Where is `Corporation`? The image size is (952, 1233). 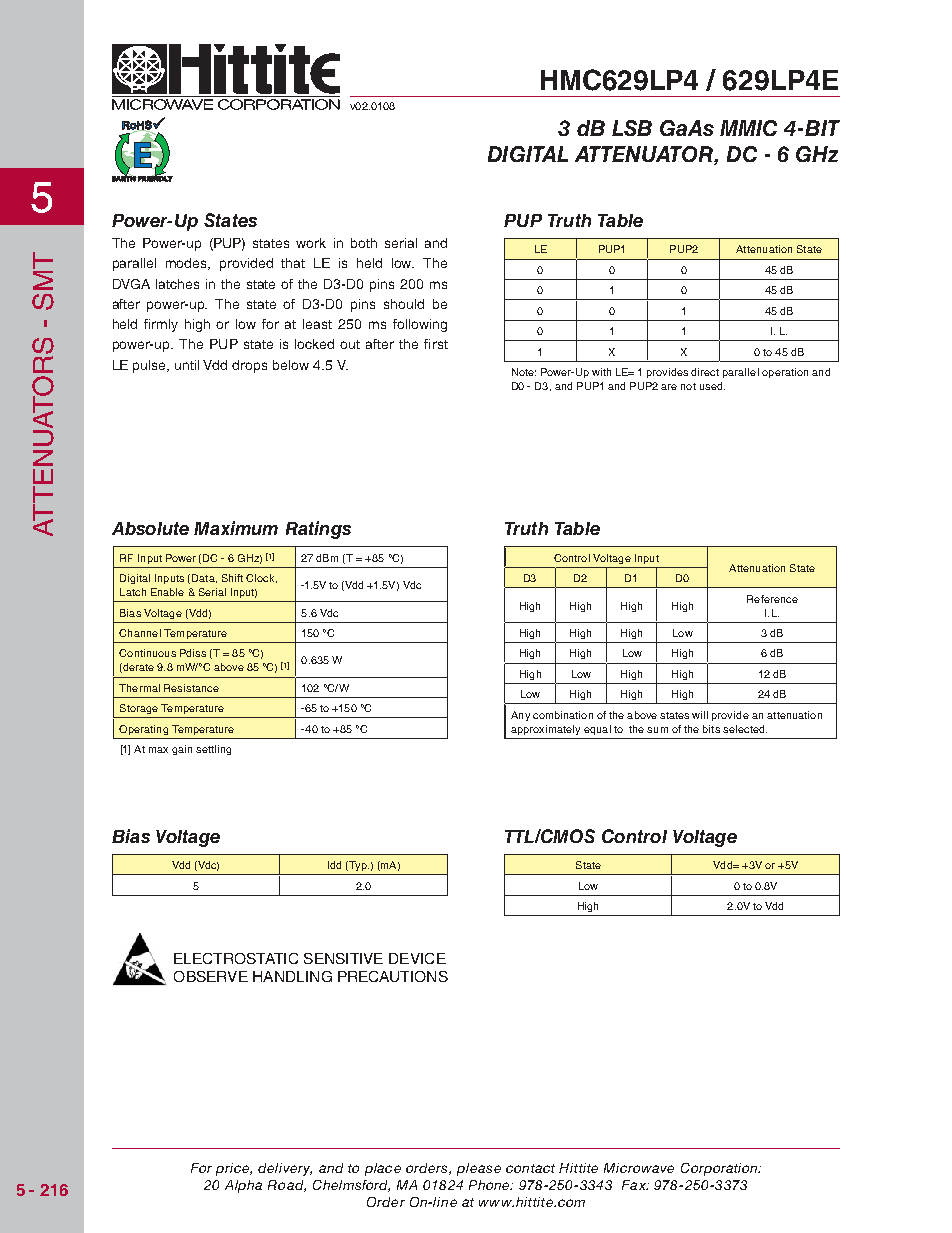 Corporation is located at coordinates (720, 1169).
